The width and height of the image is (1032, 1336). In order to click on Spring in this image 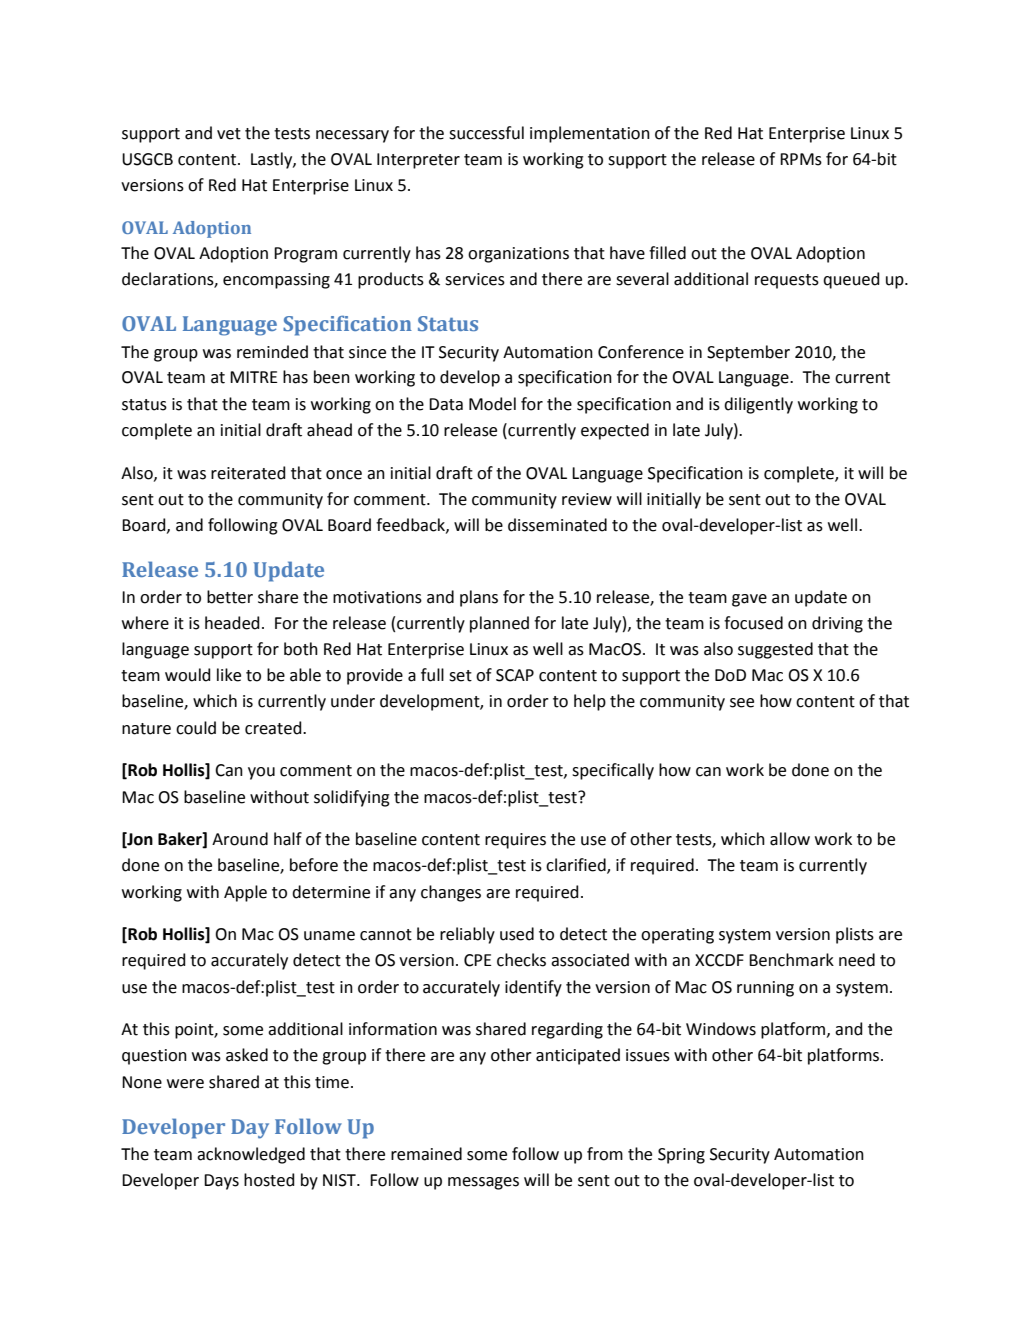, I will do `click(681, 1156)`.
